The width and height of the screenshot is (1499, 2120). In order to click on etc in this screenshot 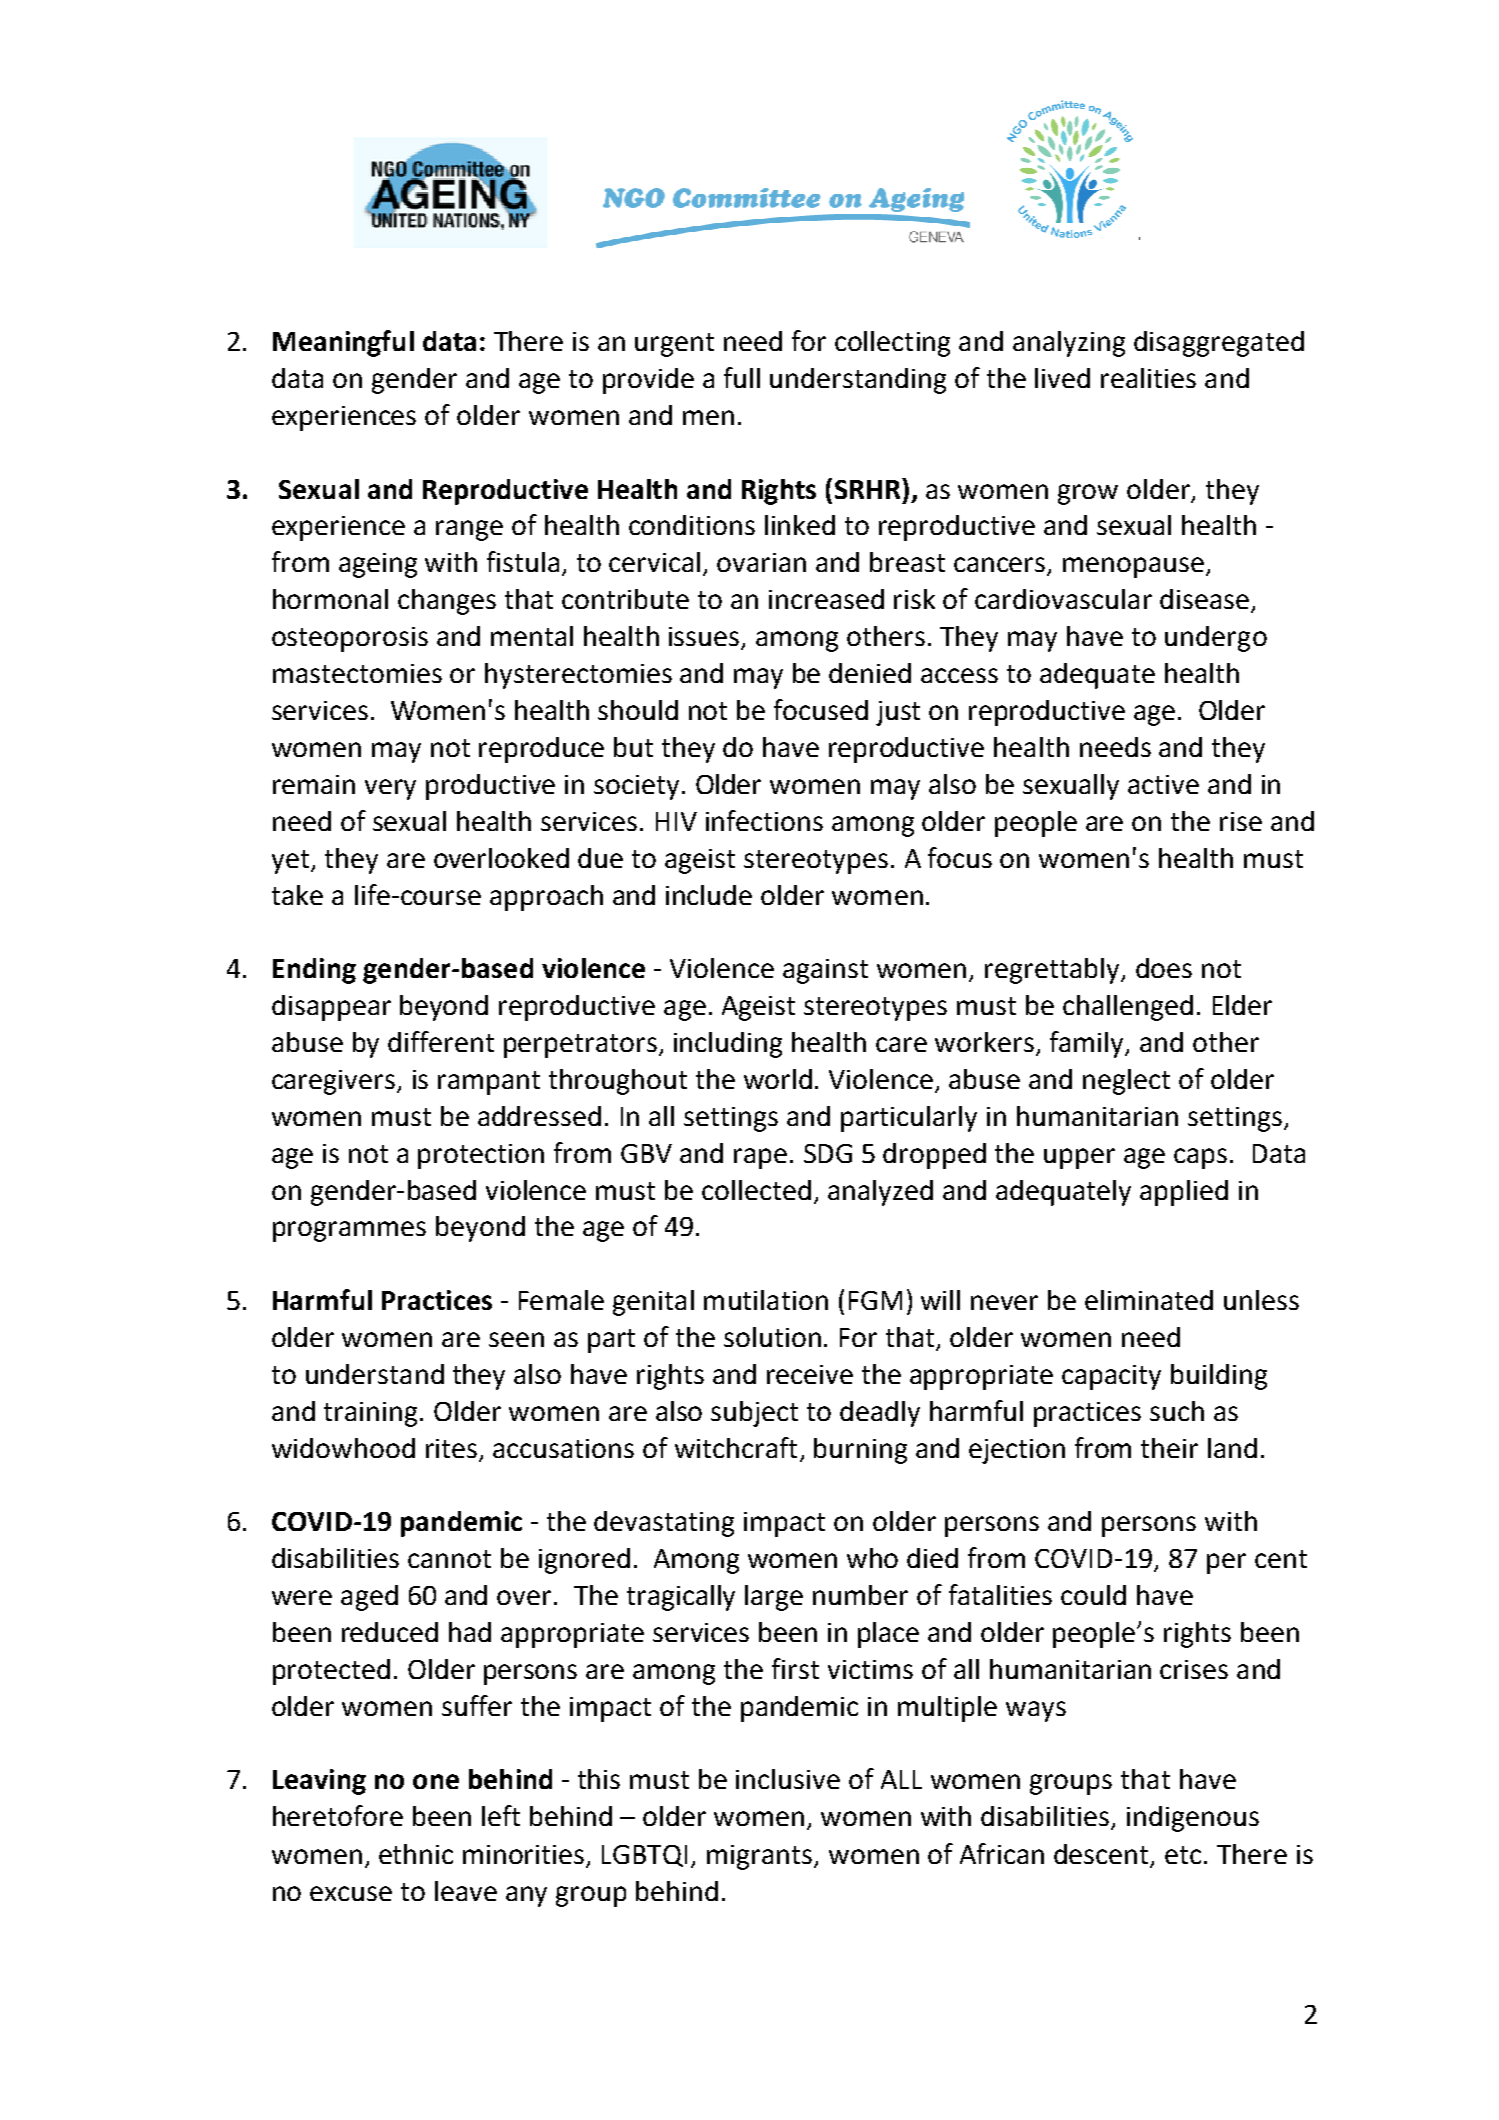, I will do `click(1183, 1855)`.
